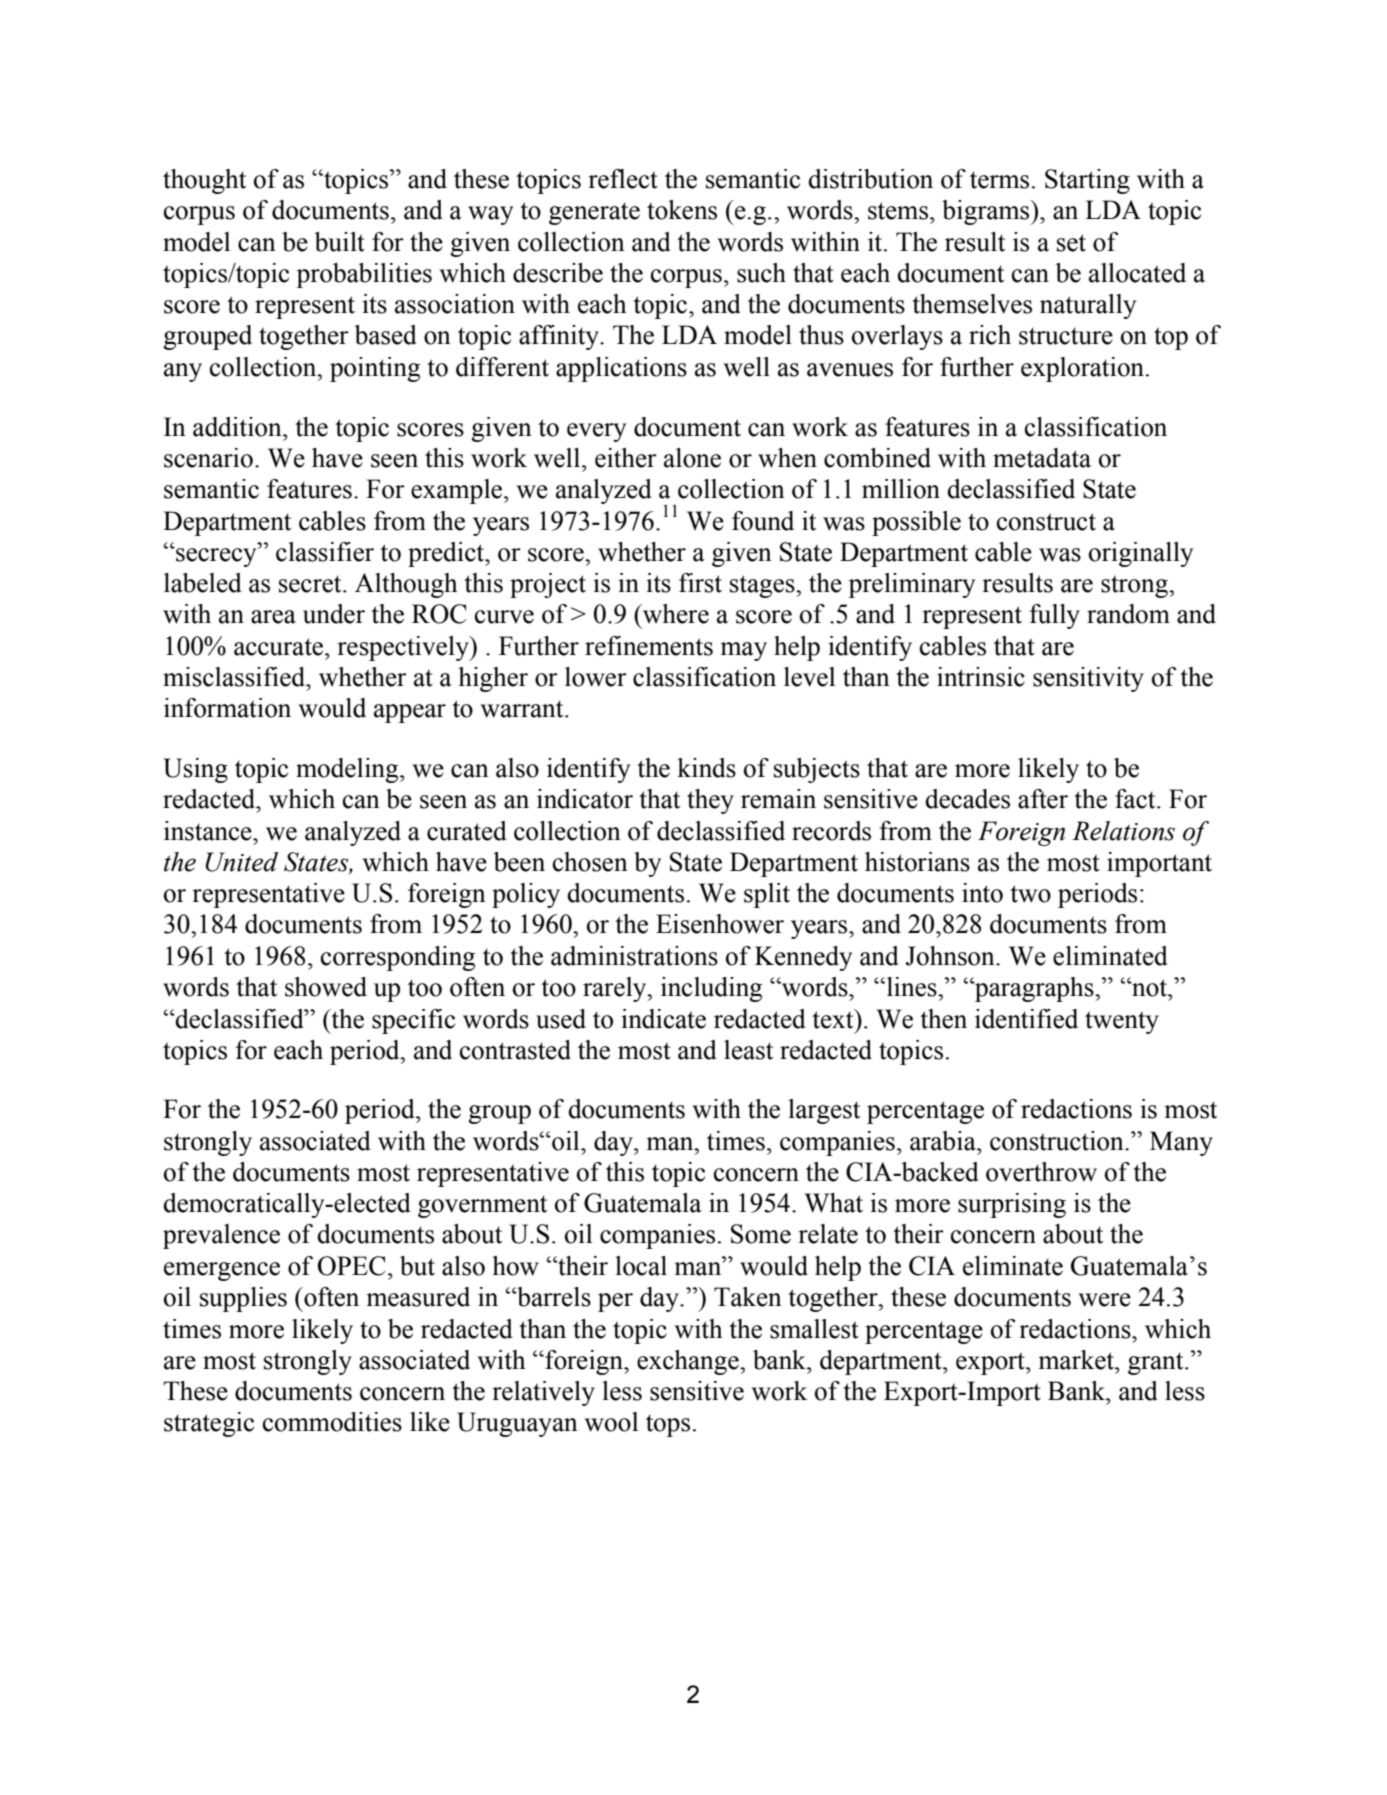  Describe the element at coordinates (332, 1422) in the screenshot. I see `commodities` at that location.
